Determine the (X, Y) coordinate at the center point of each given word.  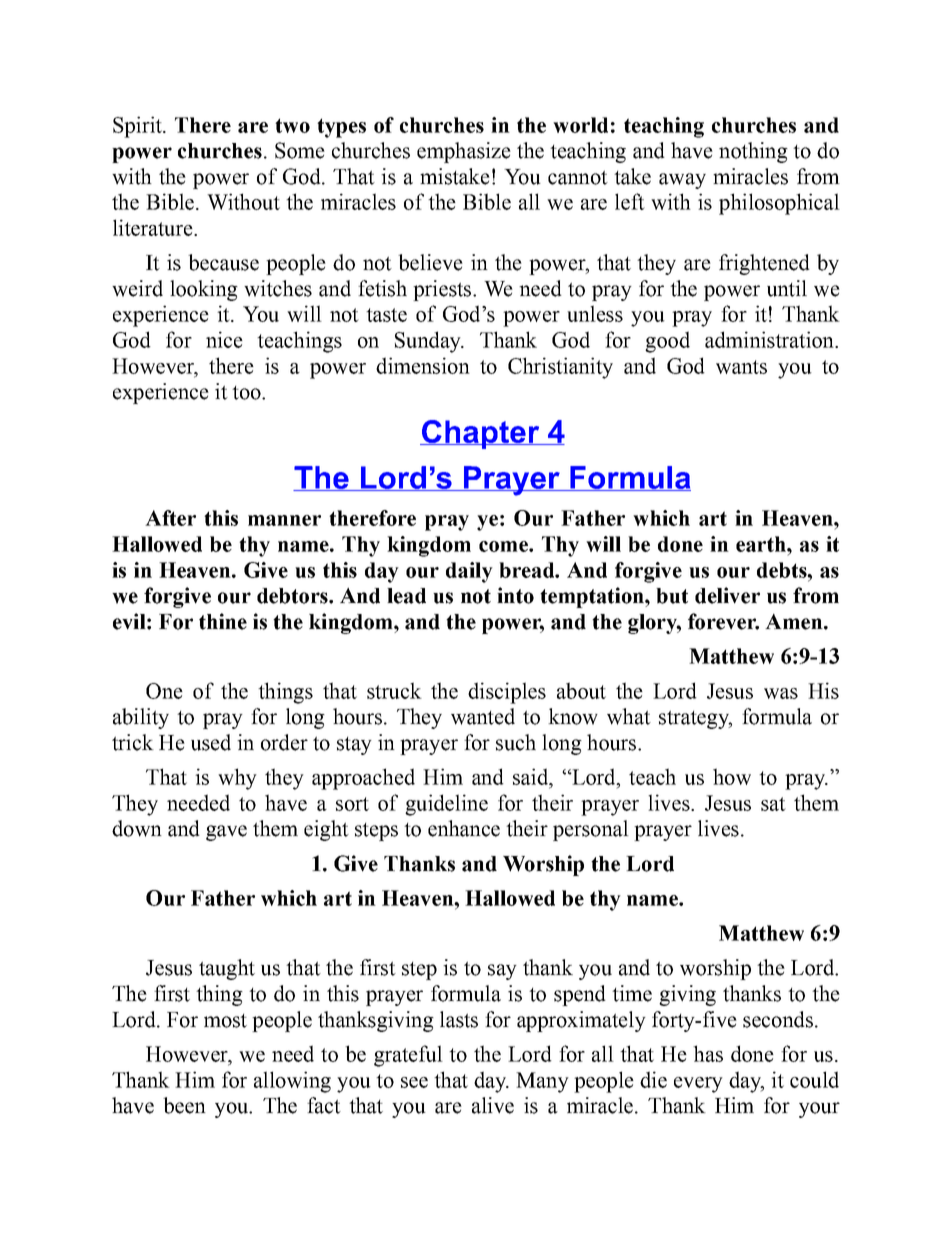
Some (300, 150)
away (682, 181)
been (184, 1105)
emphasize (464, 152)
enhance (464, 828)
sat (773, 804)
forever (723, 621)
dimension (423, 365)
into (515, 595)
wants (741, 367)
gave (226, 833)
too (247, 393)
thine (223, 621)
